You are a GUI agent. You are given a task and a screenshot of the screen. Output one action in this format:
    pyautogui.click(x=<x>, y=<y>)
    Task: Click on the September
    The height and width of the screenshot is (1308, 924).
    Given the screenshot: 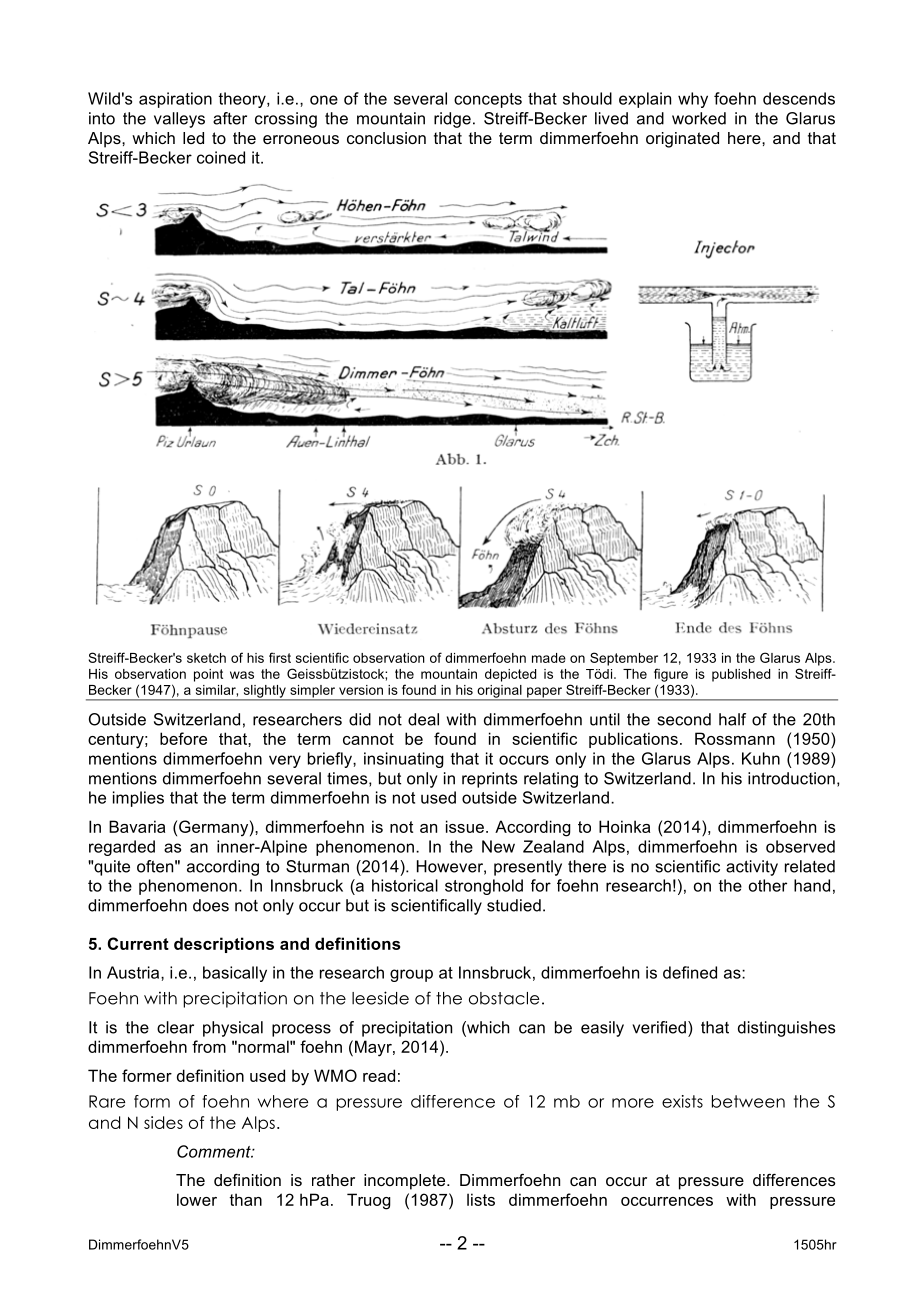 What is the action you would take?
    pyautogui.click(x=624, y=659)
